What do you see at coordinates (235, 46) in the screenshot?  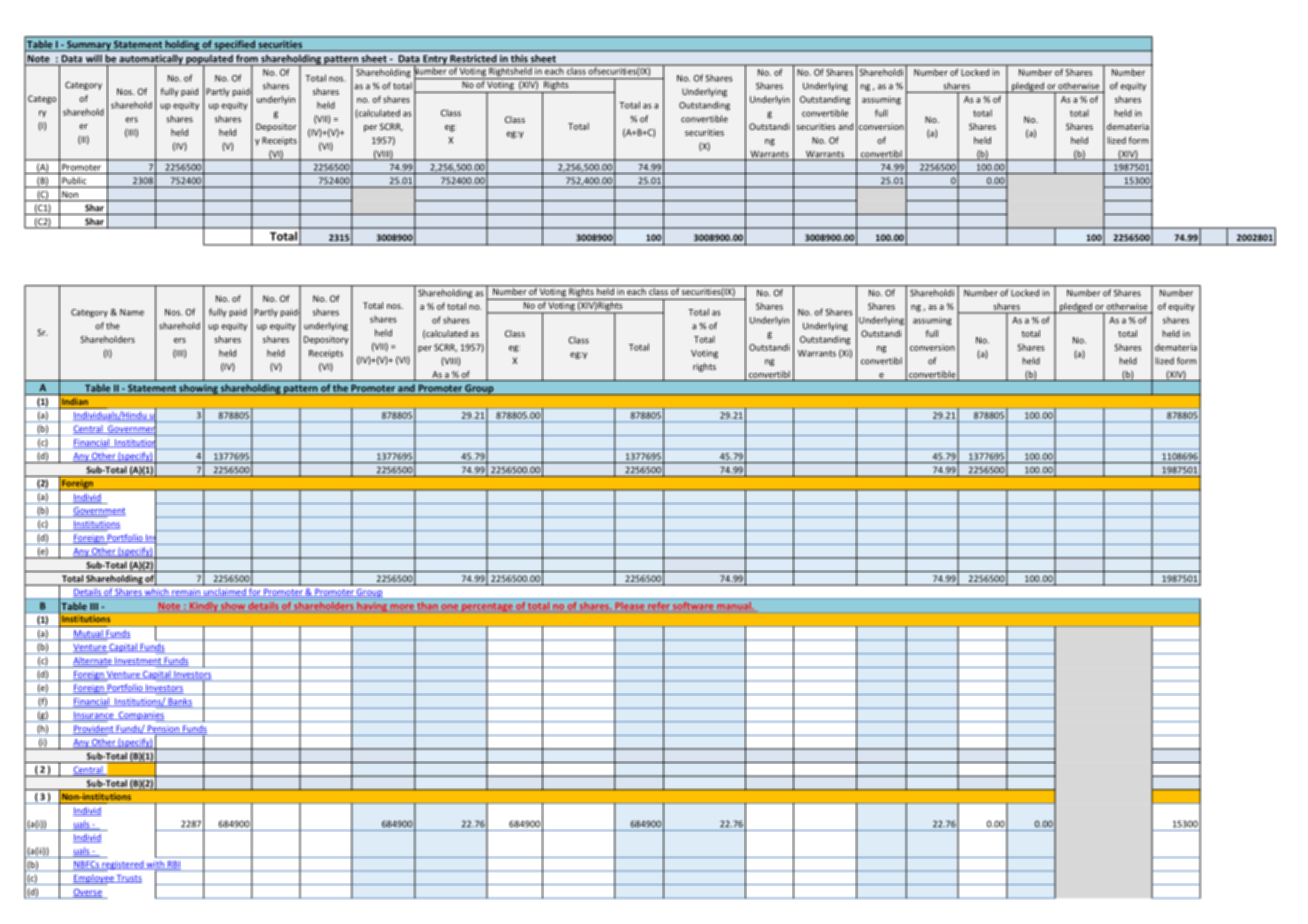 I see `specified` at bounding box center [235, 46].
